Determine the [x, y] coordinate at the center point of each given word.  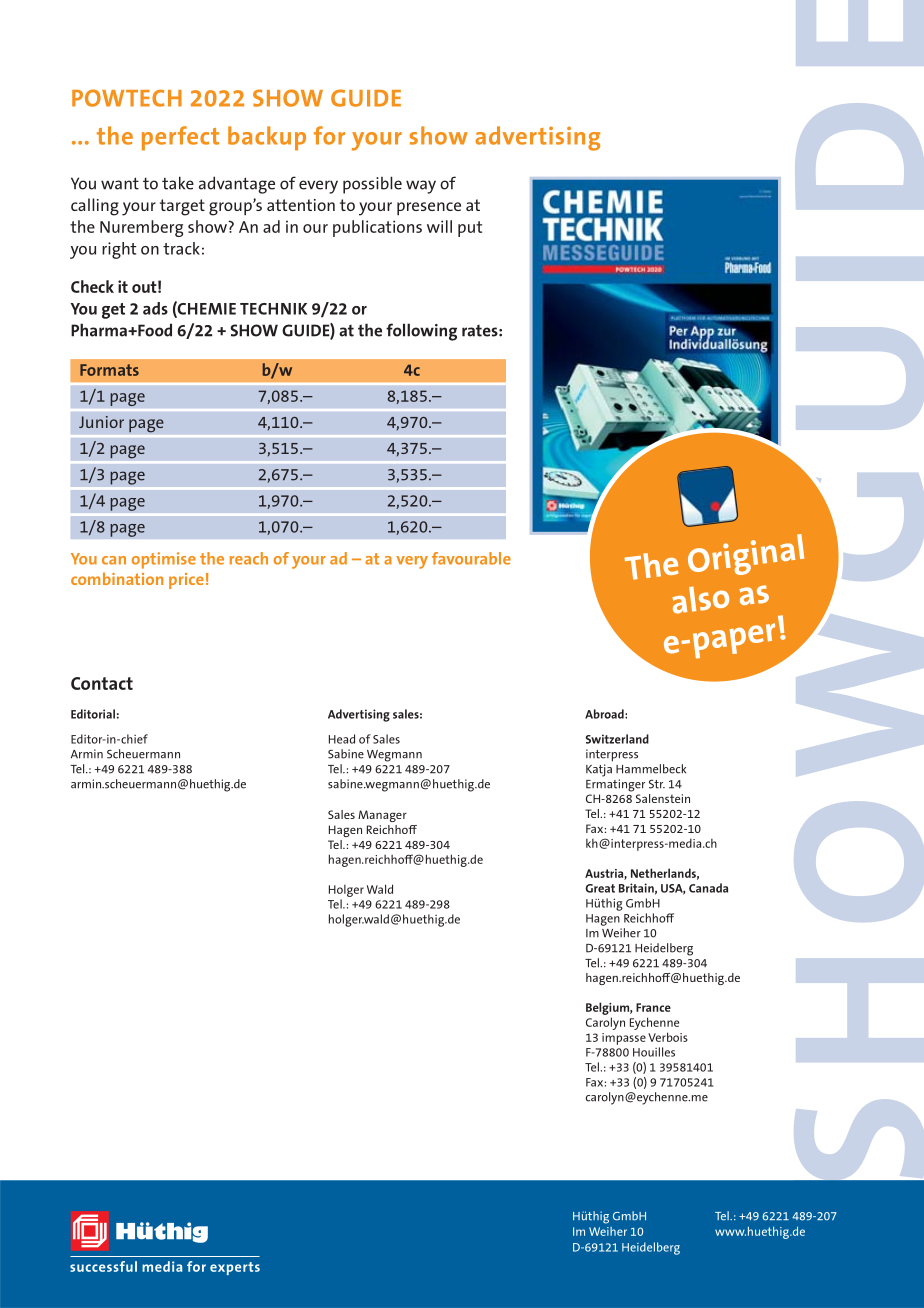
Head [342, 739]
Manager [382, 816]
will [439, 226]
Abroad [605, 714]
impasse [624, 1039]
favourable [471, 558]
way [421, 187]
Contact [102, 683]
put [470, 229]
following [421, 332]
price [186, 581]
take [178, 183]
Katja [599, 770]
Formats [109, 370]
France [653, 1007]
